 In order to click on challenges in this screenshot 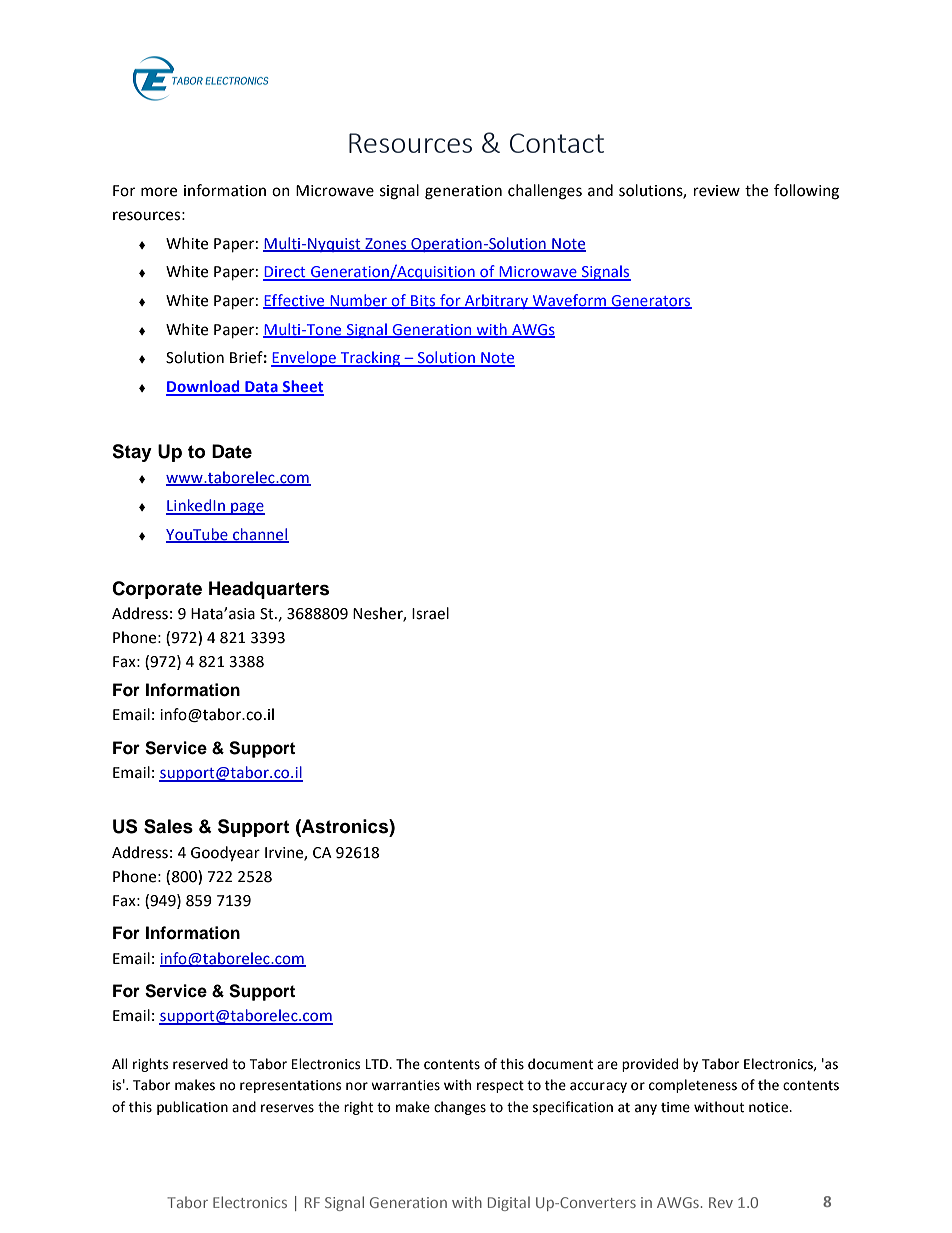, I will do `click(545, 192)`.
